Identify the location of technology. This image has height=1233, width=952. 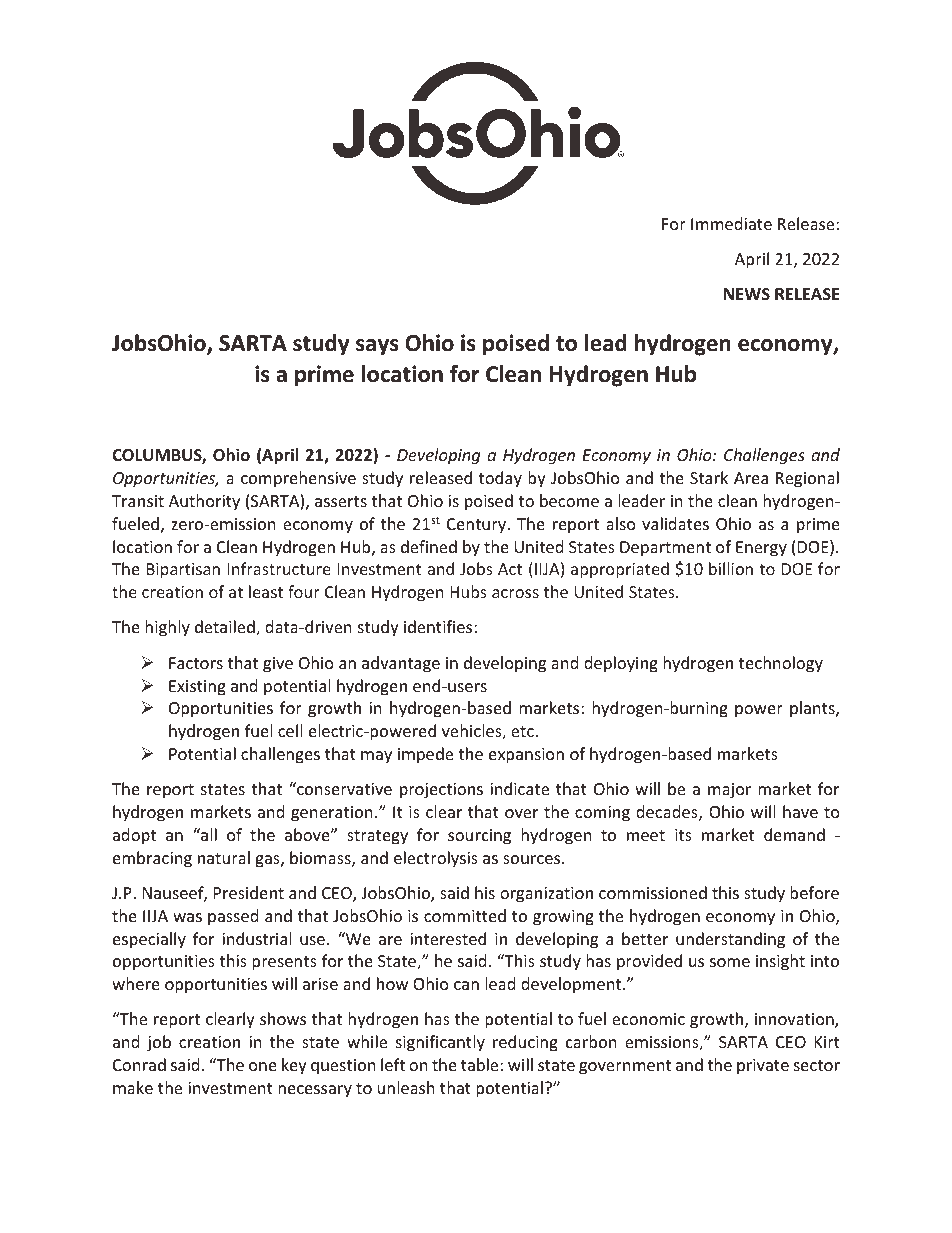
(781, 664).
